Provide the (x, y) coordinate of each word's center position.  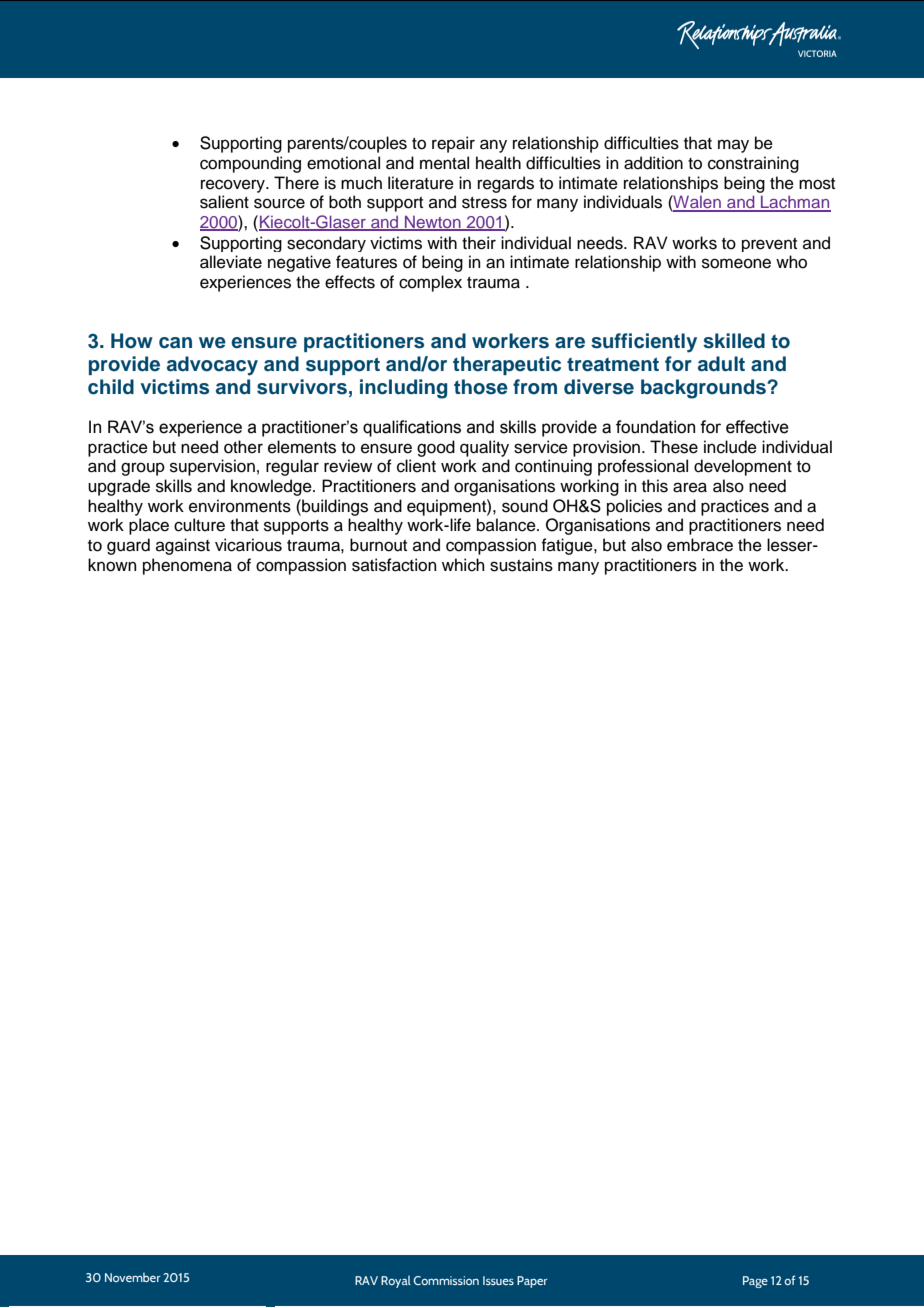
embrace (700, 545)
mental (444, 163)
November (132, 1277)
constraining (753, 164)
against (183, 546)
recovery (234, 186)
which (463, 565)
